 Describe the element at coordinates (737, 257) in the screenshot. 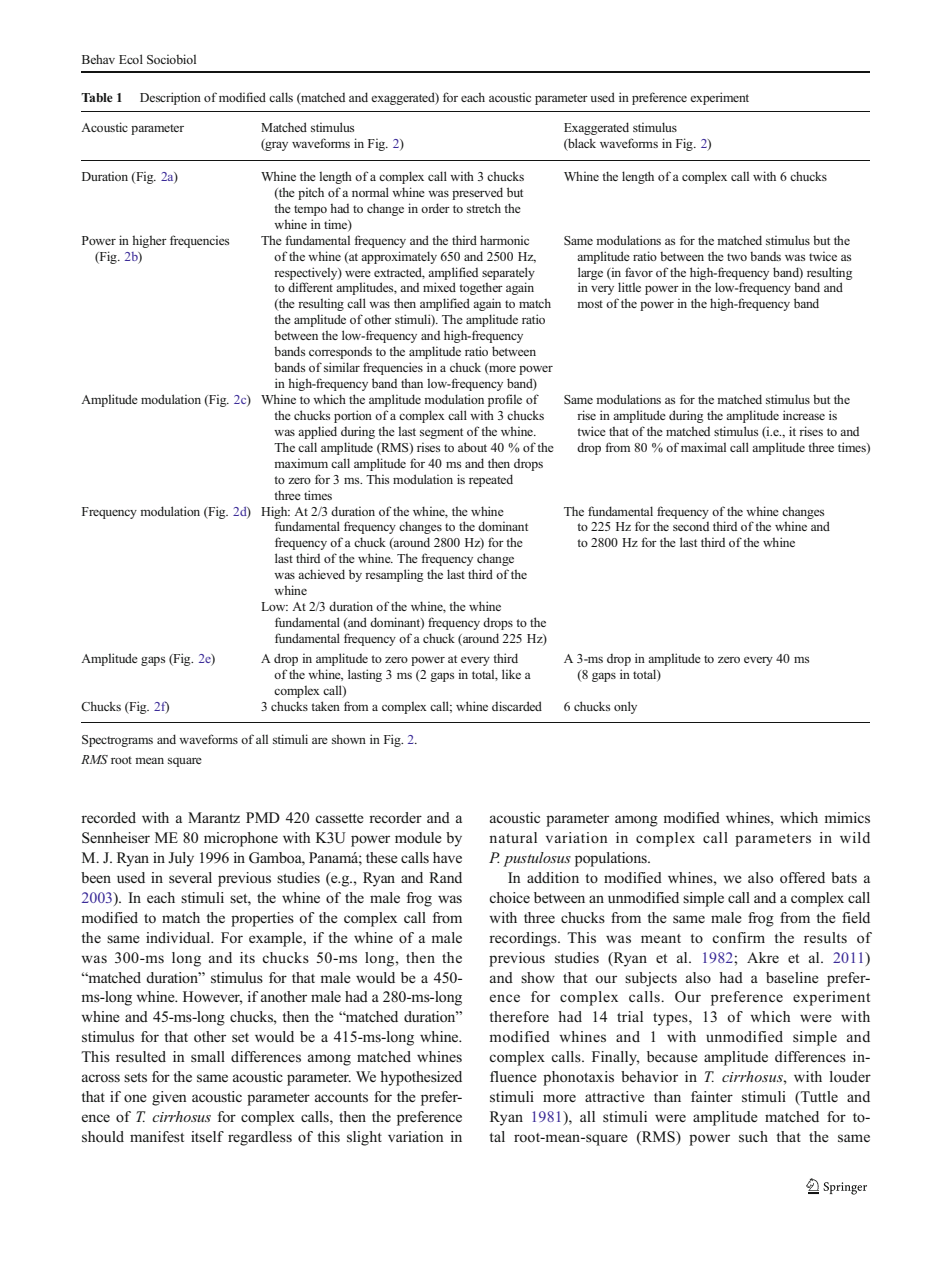

I see `two` at that location.
